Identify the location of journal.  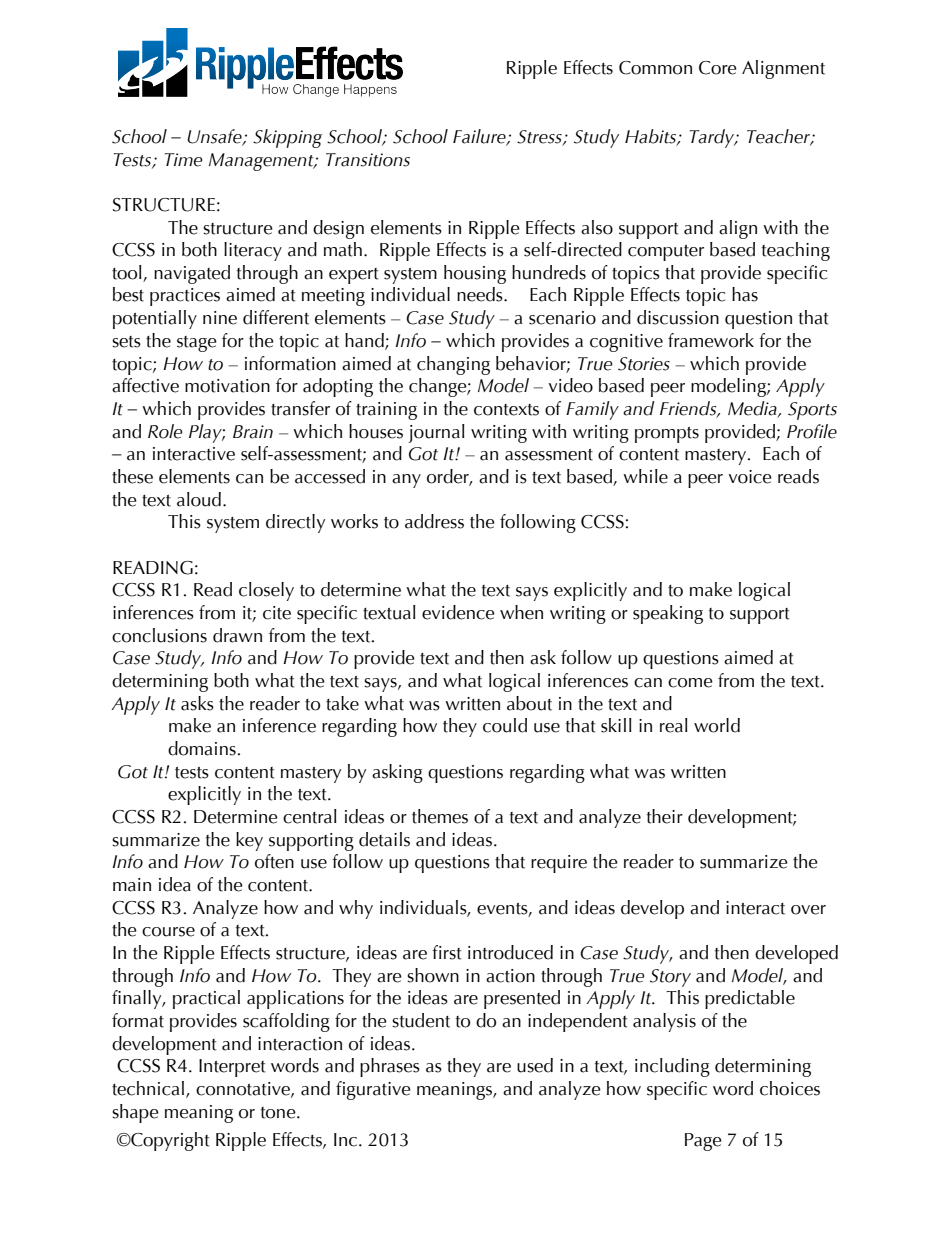
(436, 433).
